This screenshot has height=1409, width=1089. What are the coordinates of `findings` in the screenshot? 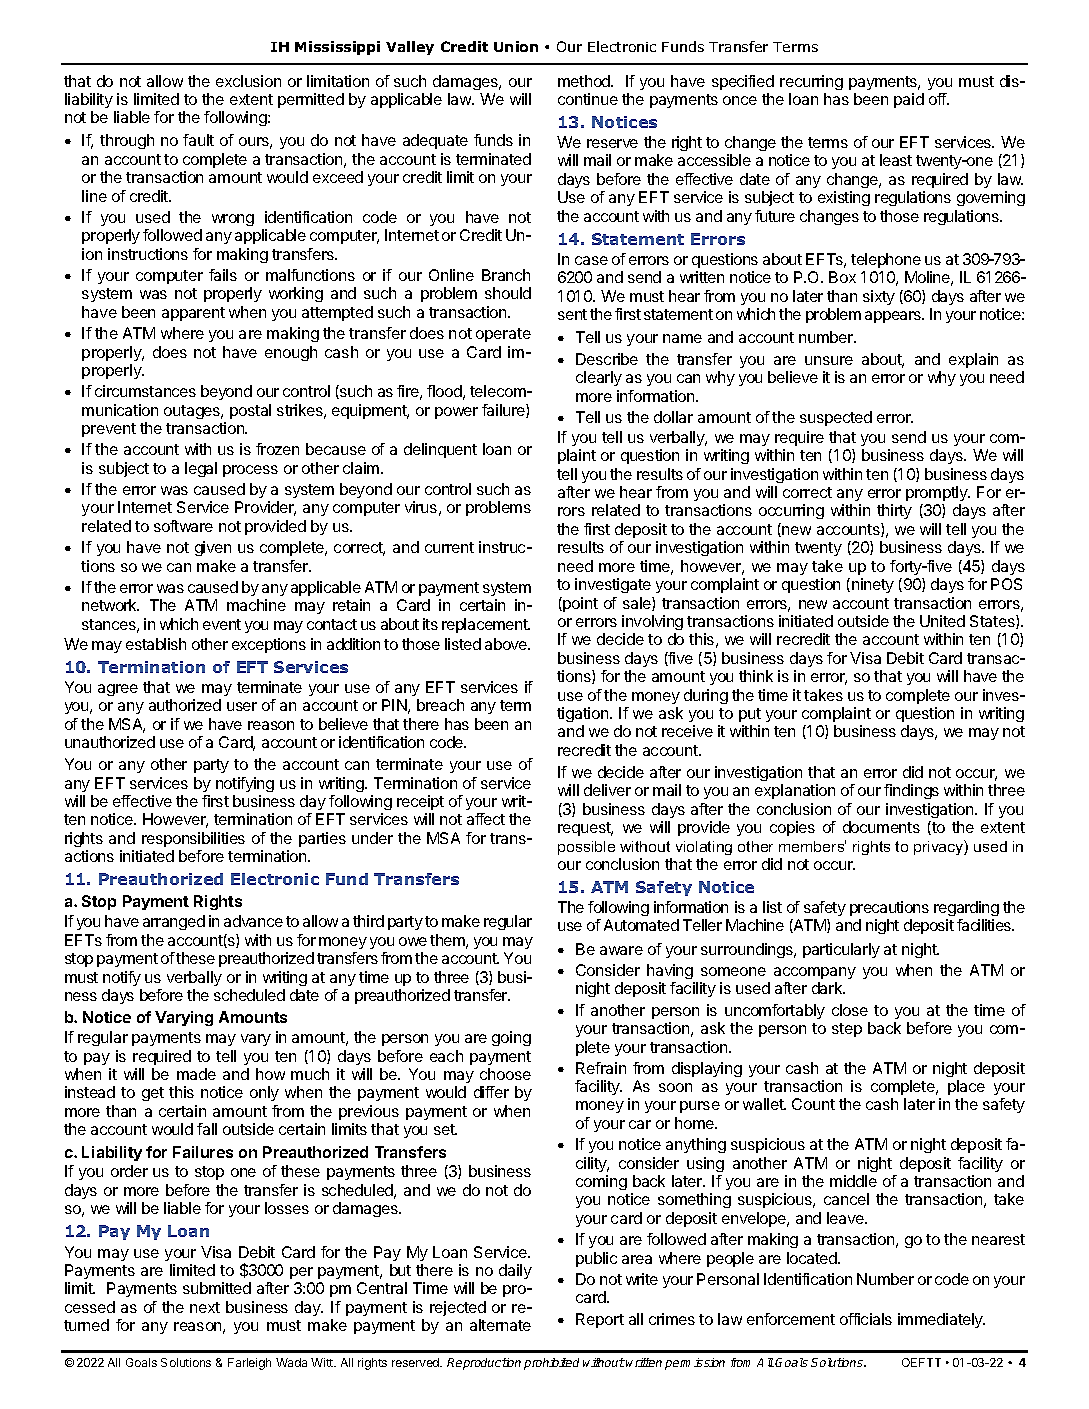 It's located at (911, 791).
